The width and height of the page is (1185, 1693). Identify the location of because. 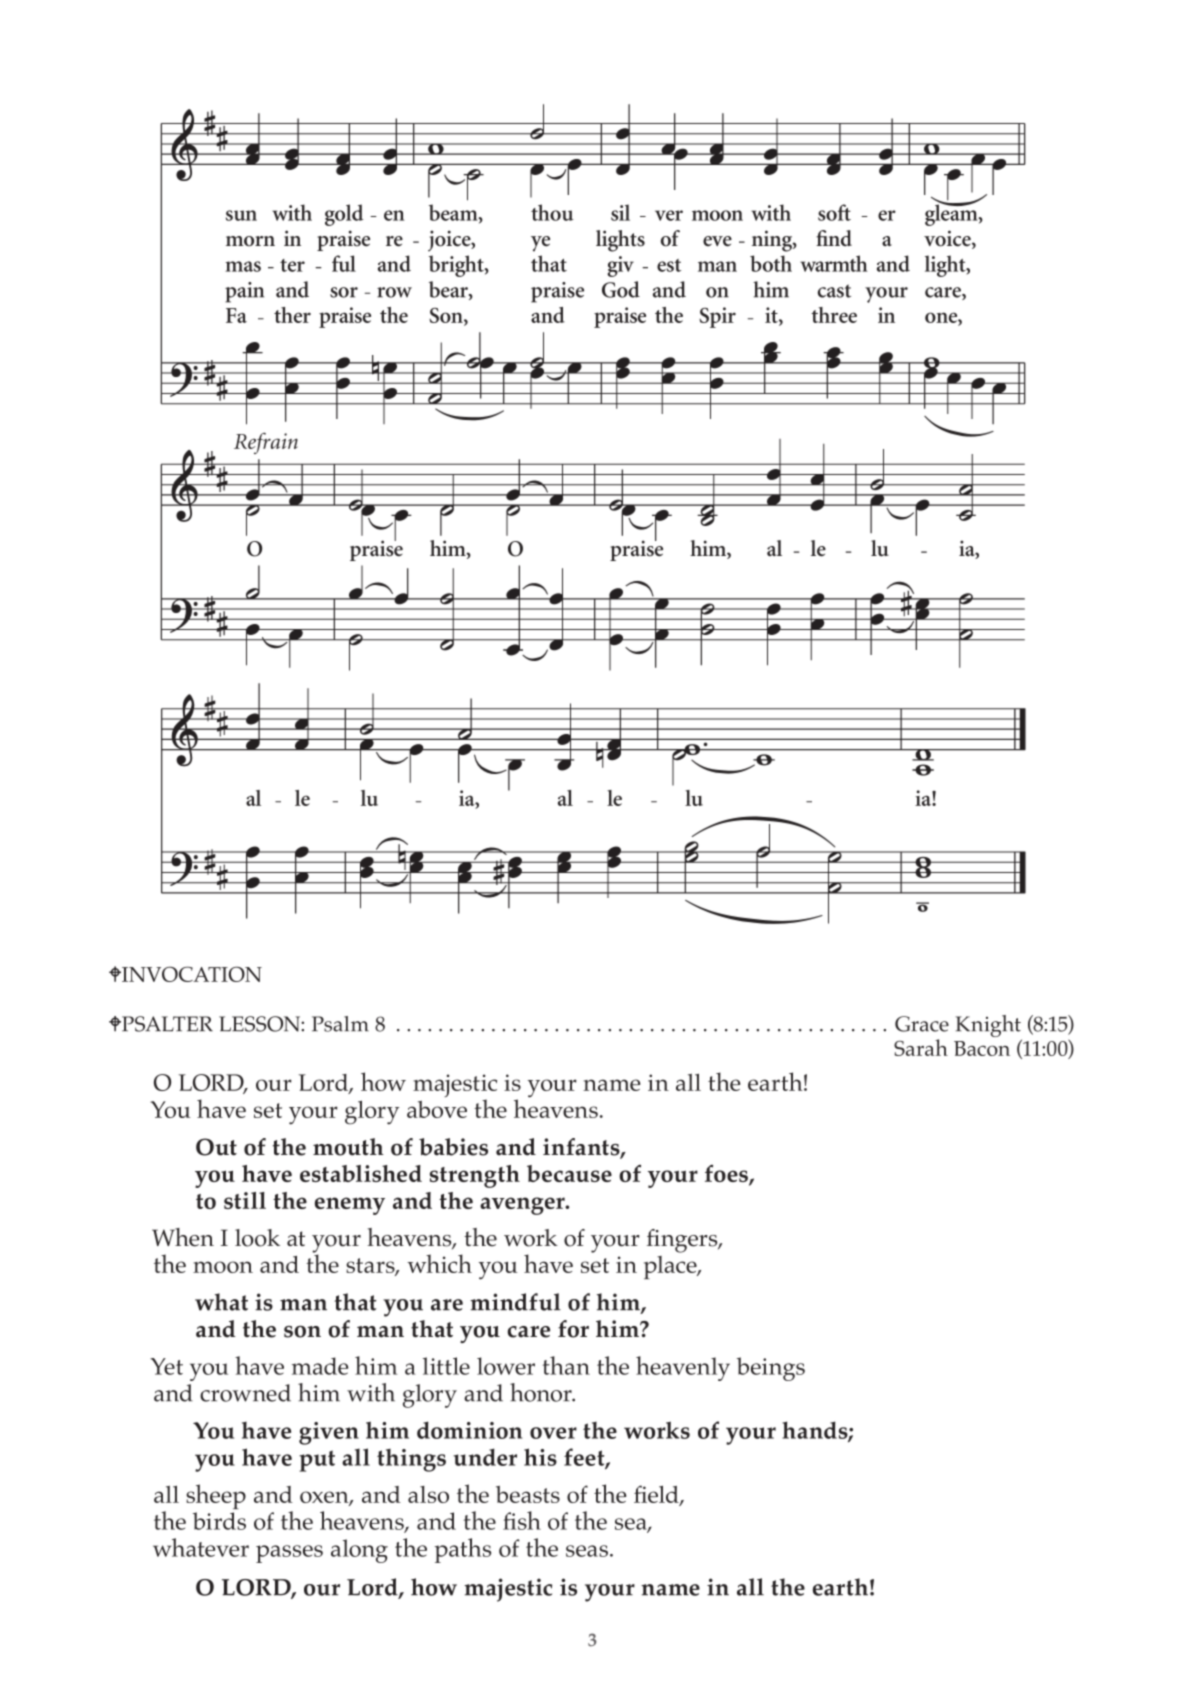
(569, 1173).
